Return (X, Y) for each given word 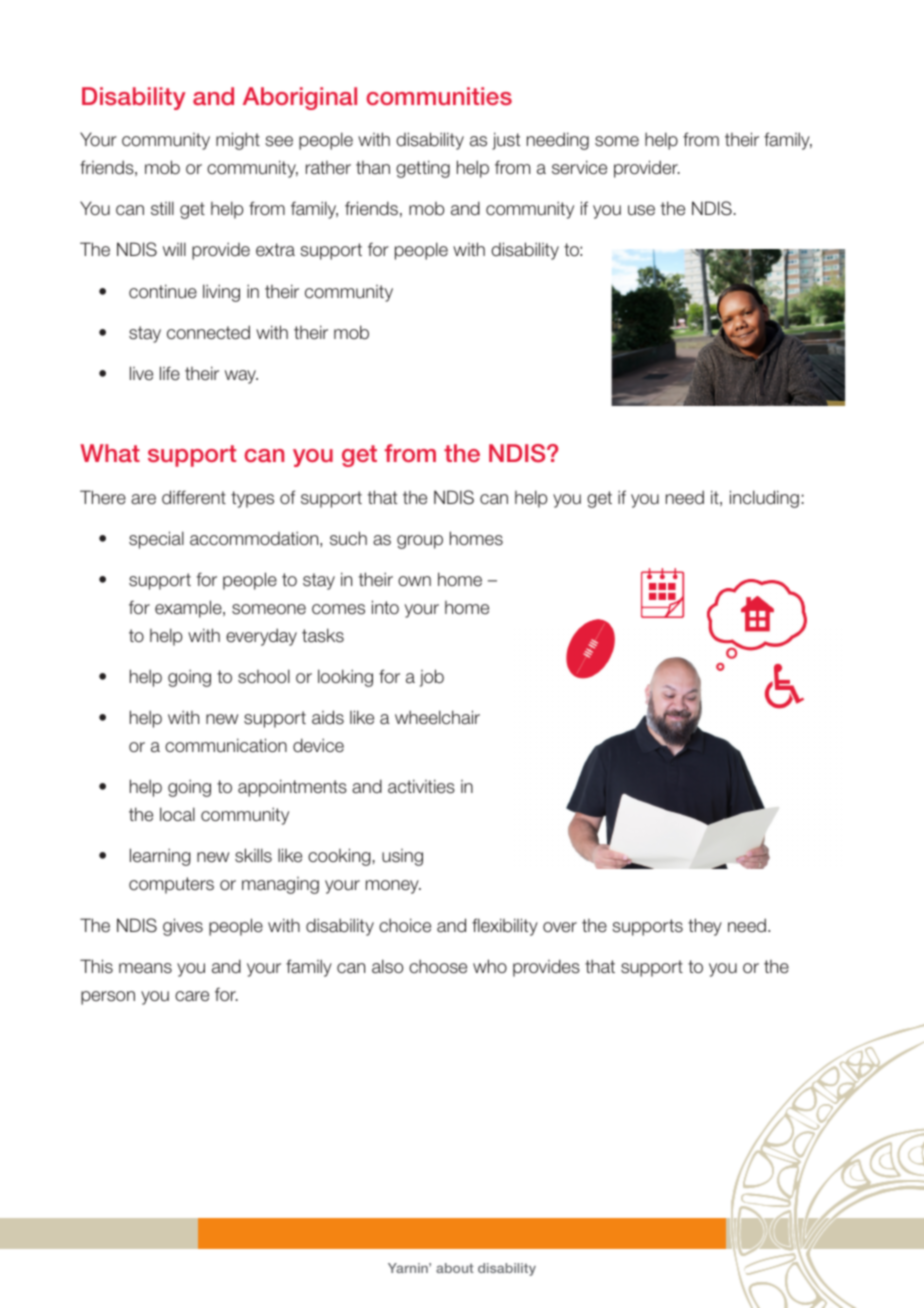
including (764, 499)
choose (438, 966)
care (192, 996)
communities (439, 96)
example (189, 609)
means (145, 968)
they (705, 927)
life (170, 373)
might (238, 141)
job (432, 678)
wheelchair (437, 717)
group (420, 542)
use (641, 210)
